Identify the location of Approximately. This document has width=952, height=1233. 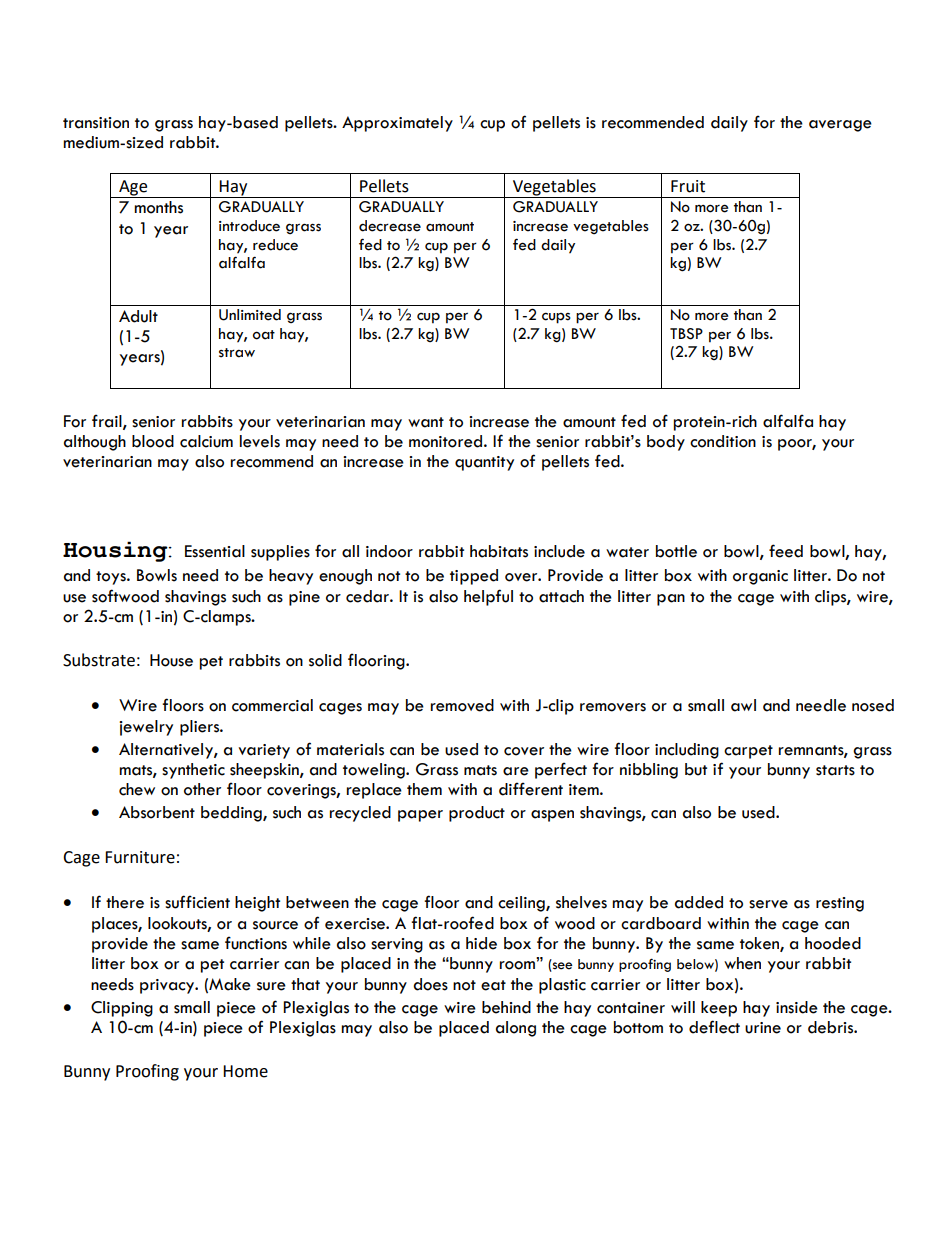
(397, 124).
